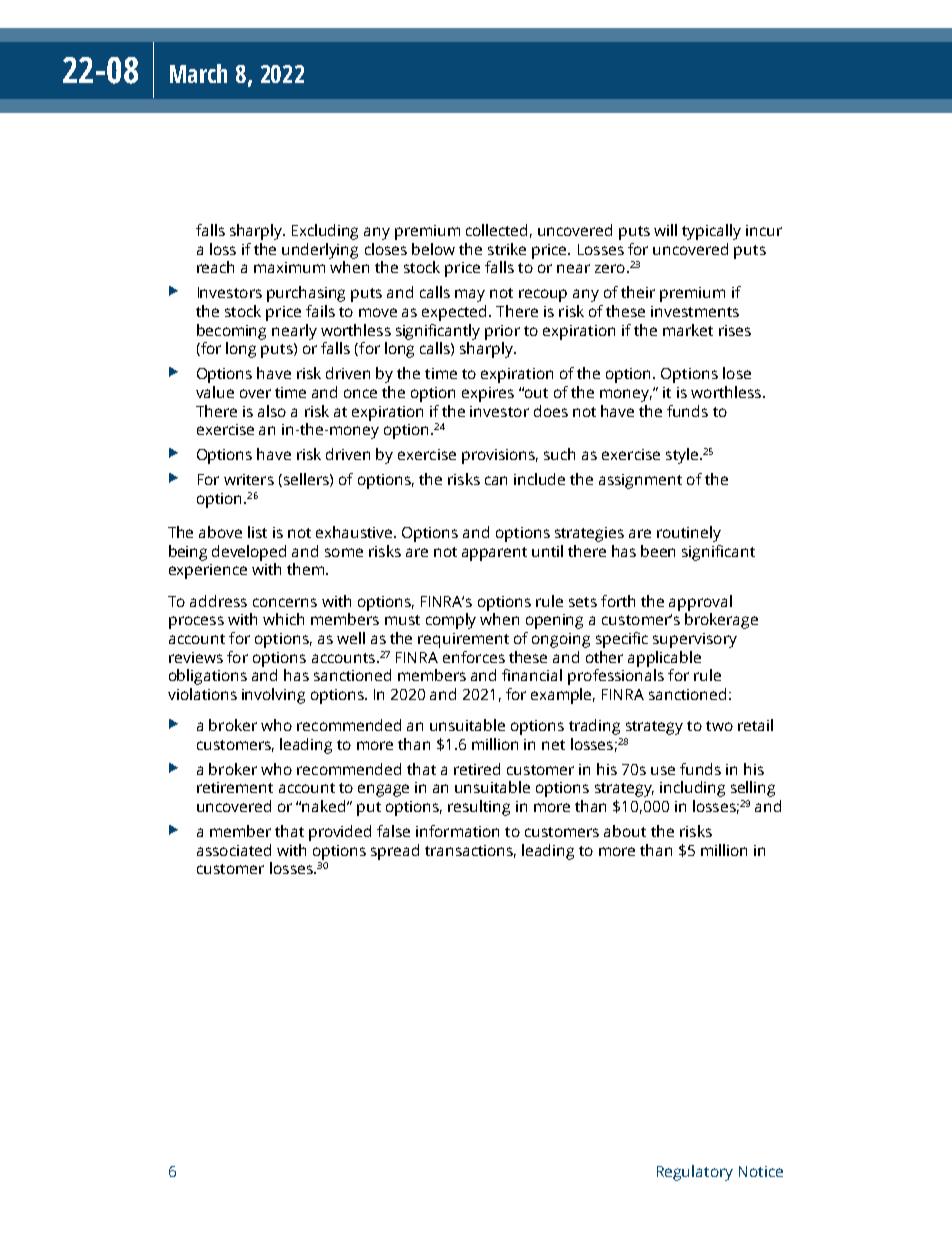 The image size is (952, 1233). Describe the element at coordinates (711, 232) in the page. I see `typically` at that location.
